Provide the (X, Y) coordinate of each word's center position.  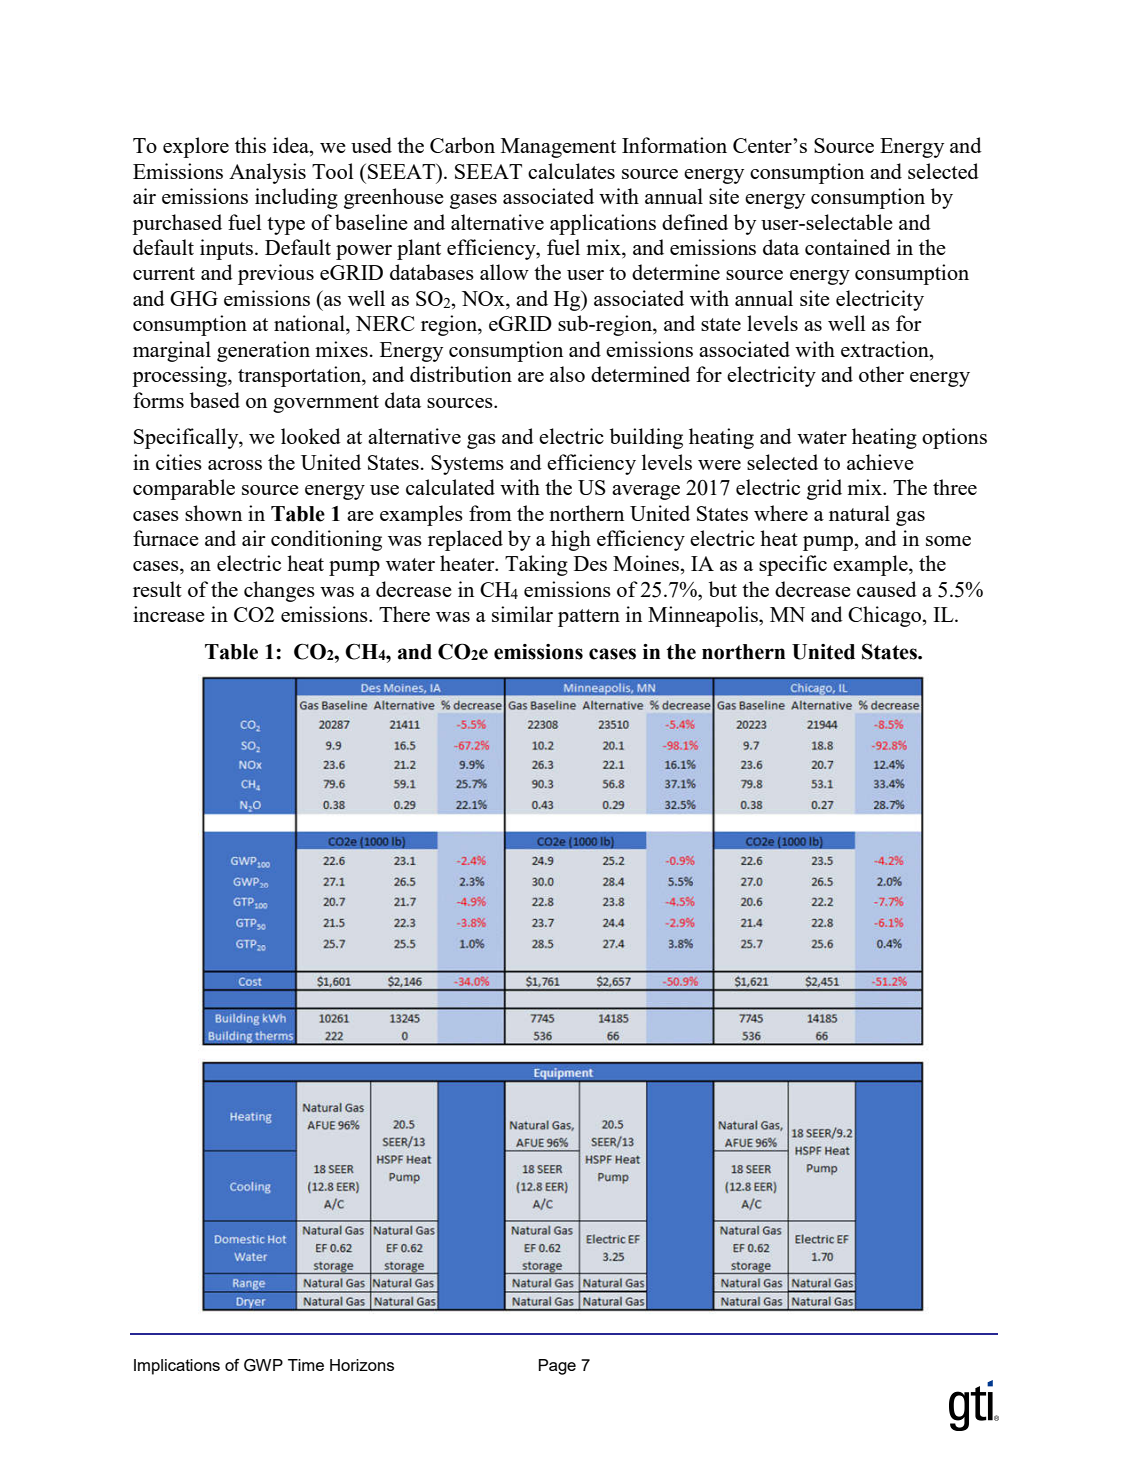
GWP (263, 1365)
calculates (571, 171)
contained (848, 247)
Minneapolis (704, 616)
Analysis (267, 173)
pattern (589, 618)
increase (169, 614)
